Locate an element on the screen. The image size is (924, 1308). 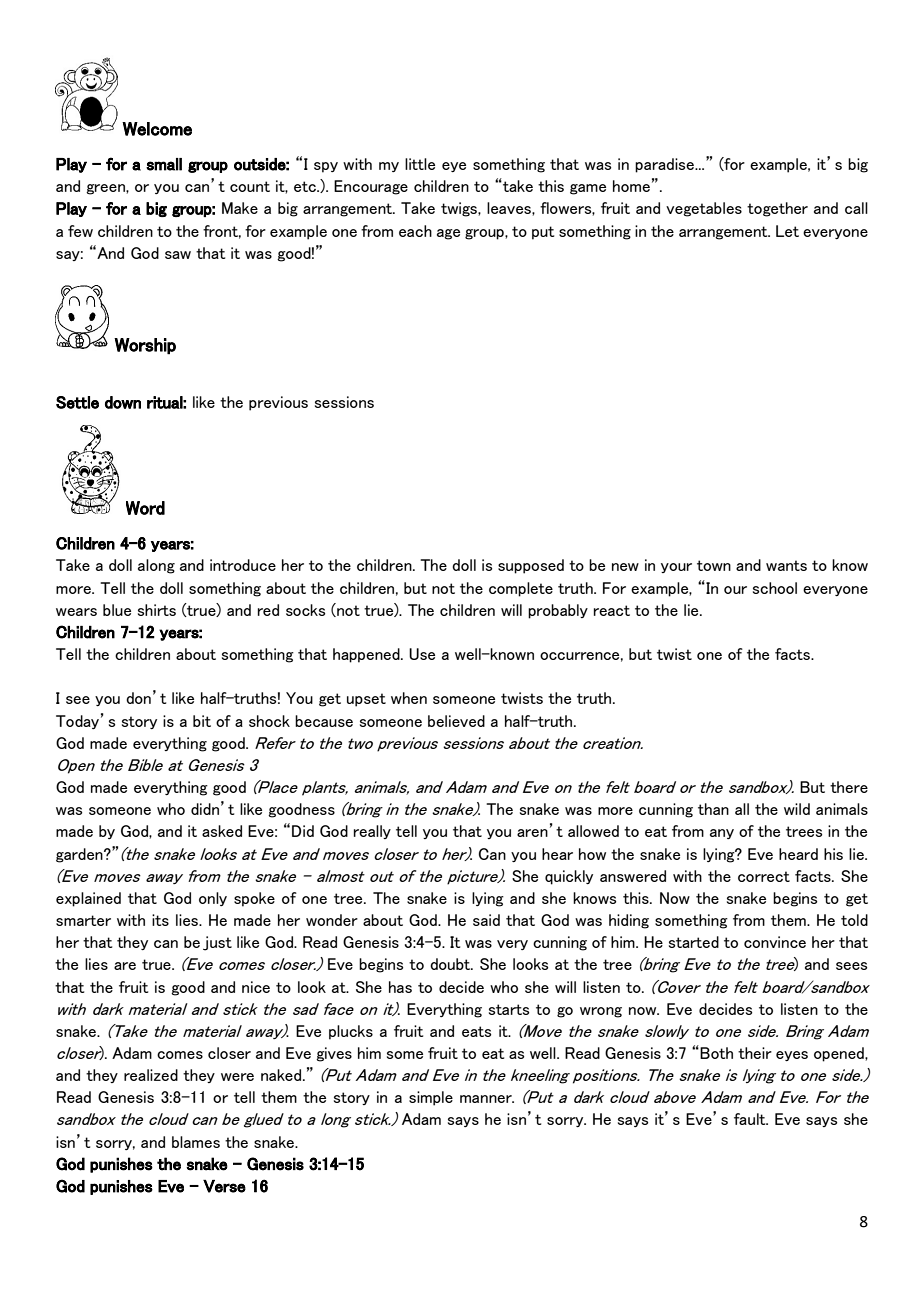
simple is located at coordinates (431, 1098).
